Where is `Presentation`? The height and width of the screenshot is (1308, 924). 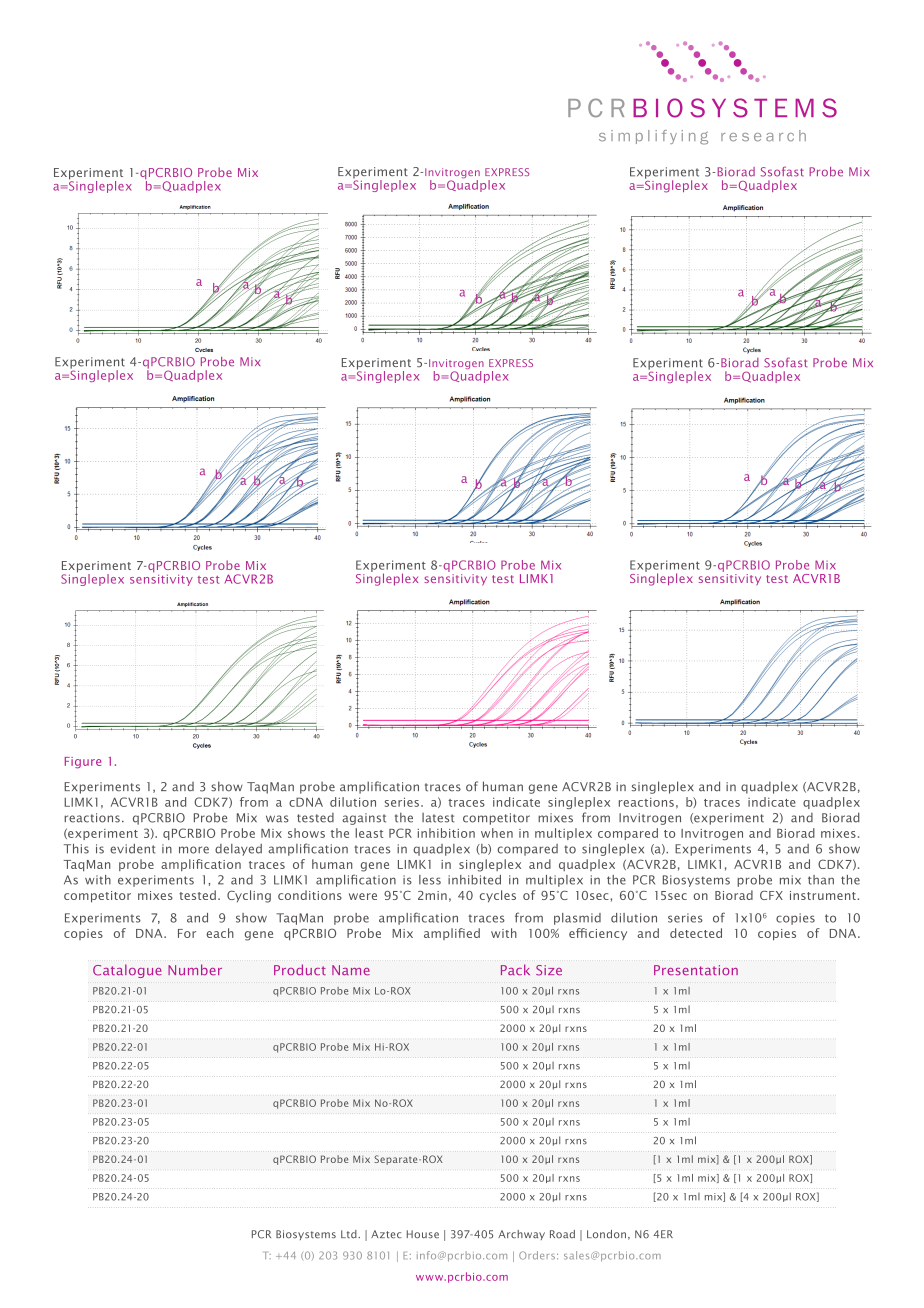
Presentation is located at coordinates (696, 970).
